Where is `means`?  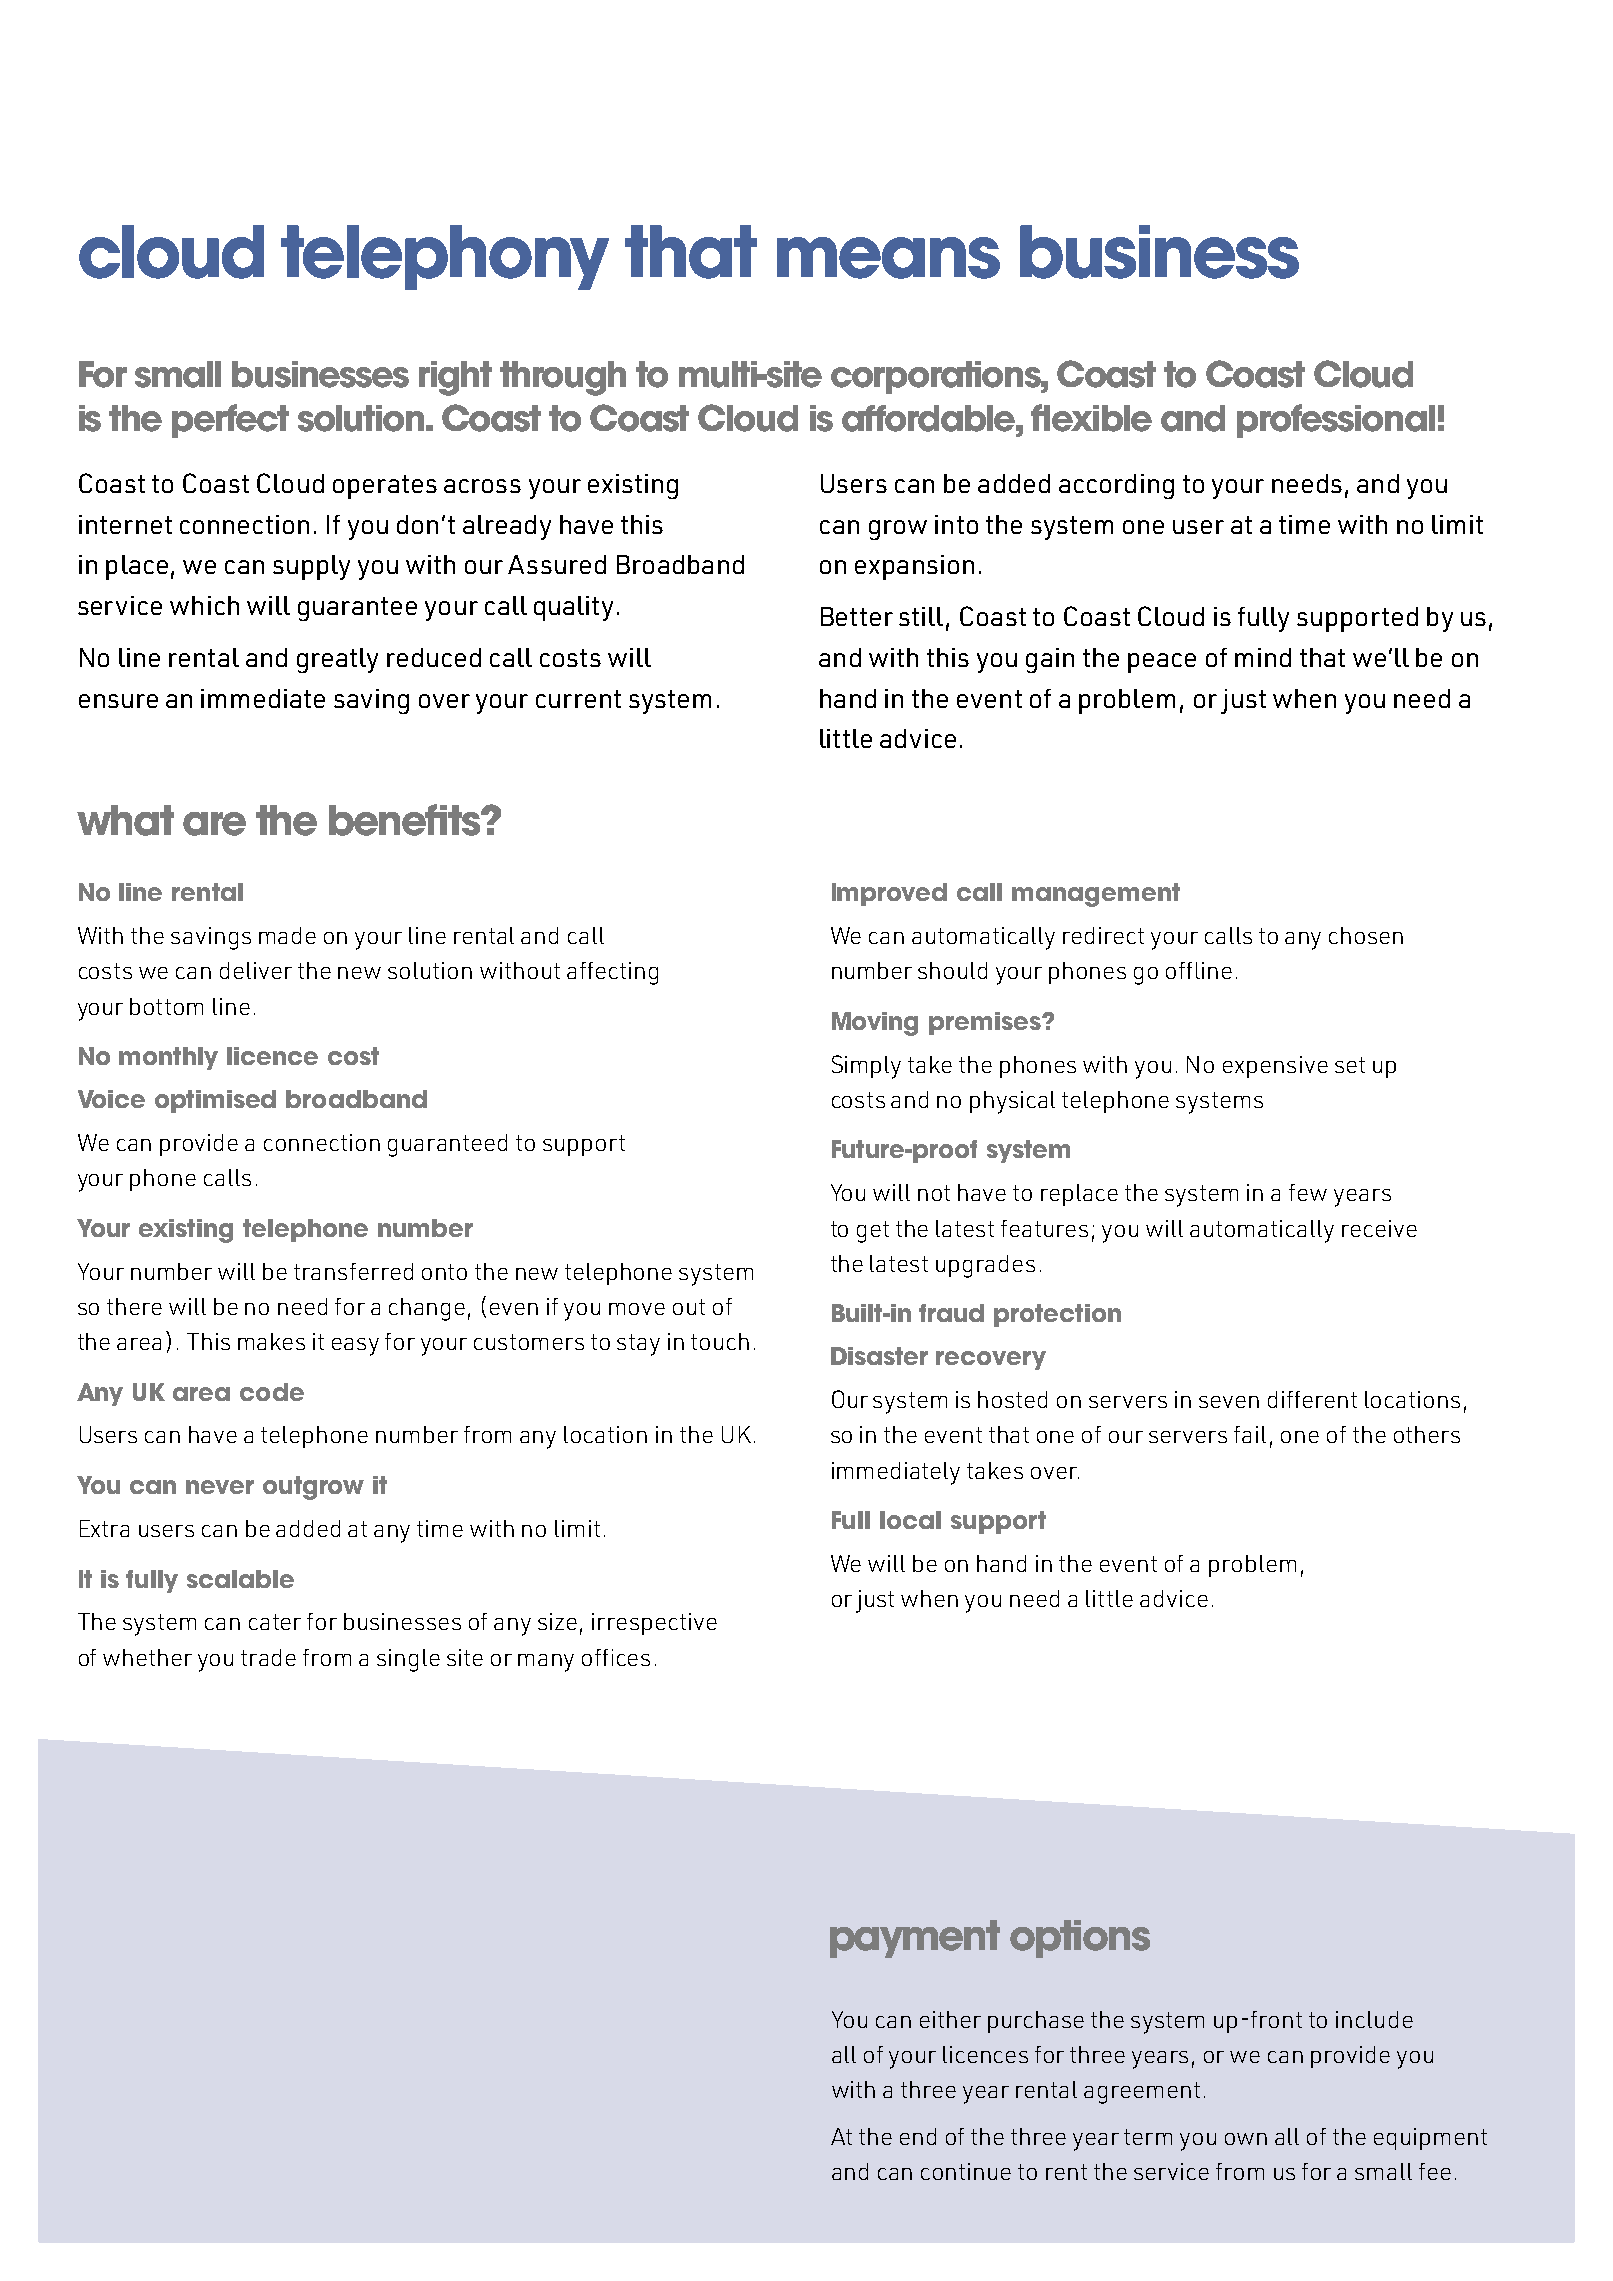 means is located at coordinates (888, 258).
